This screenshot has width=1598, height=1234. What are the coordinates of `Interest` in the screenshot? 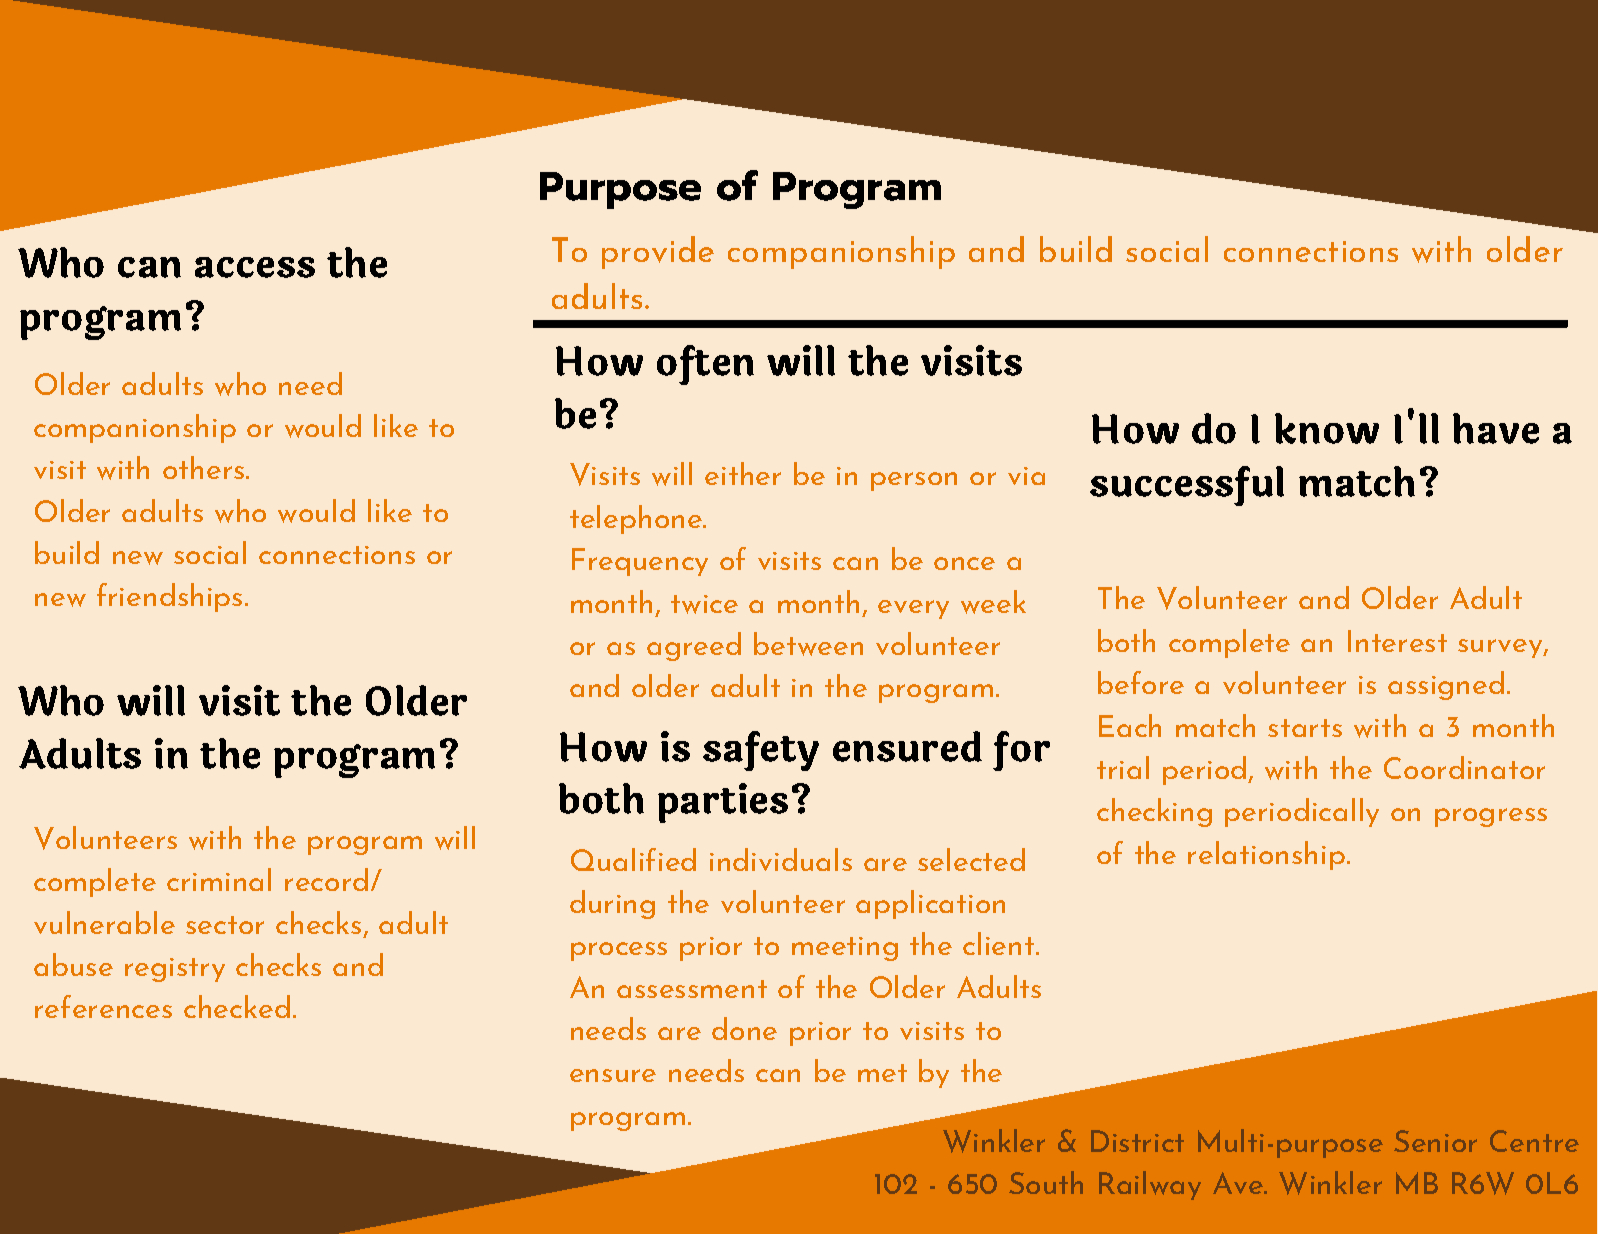 It's located at (1397, 641).
